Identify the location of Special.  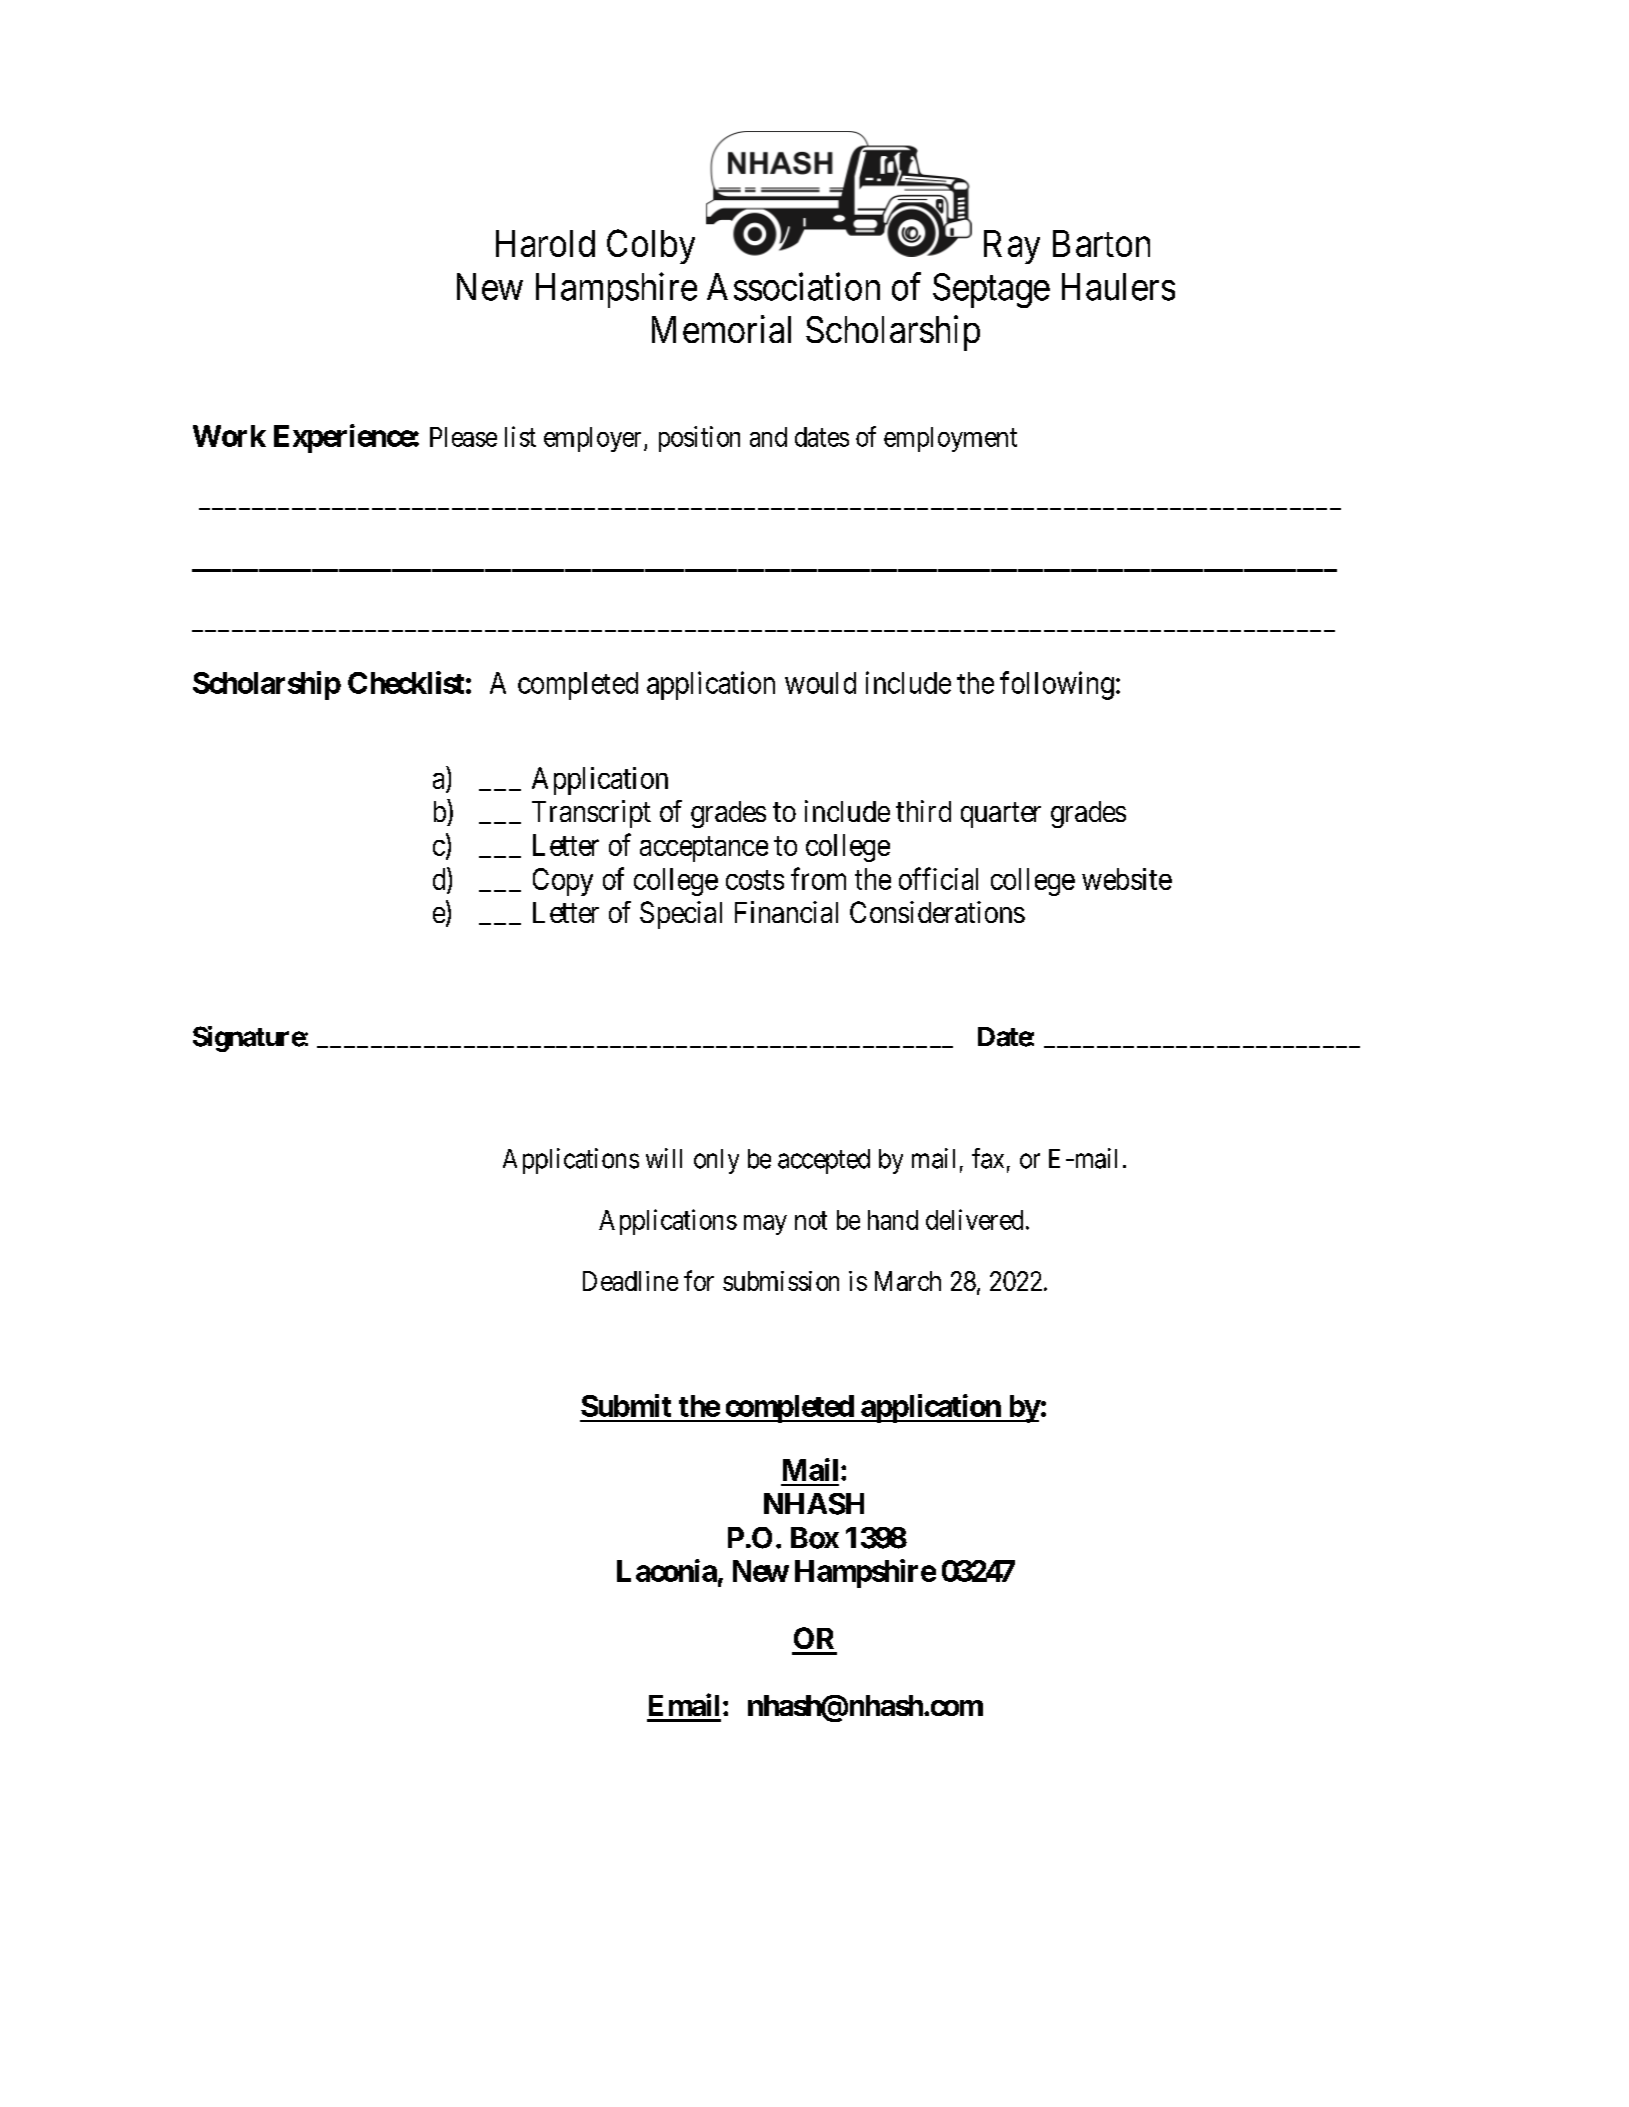
(681, 915).
